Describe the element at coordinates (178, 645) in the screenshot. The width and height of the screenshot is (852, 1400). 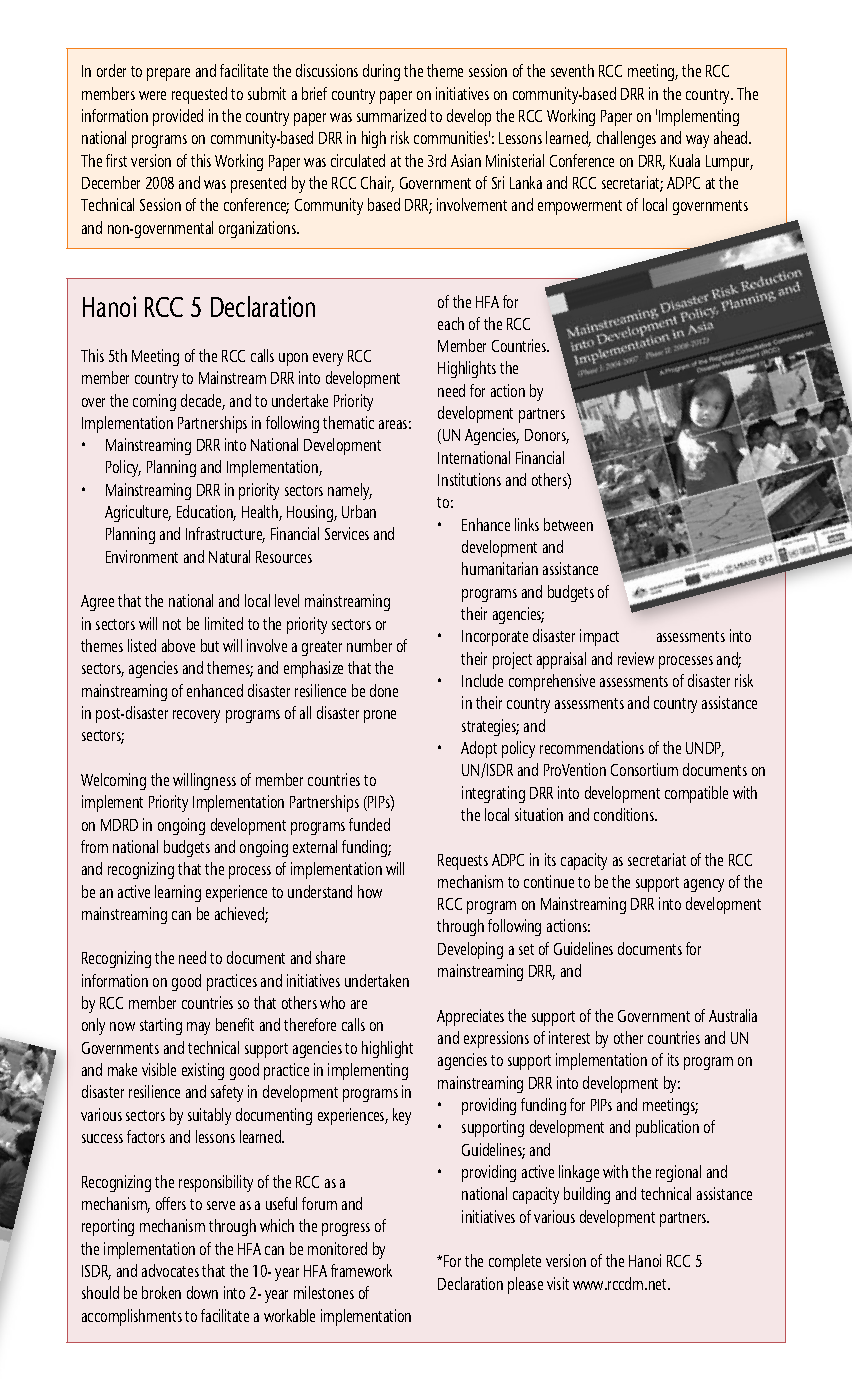
I see `above` at that location.
